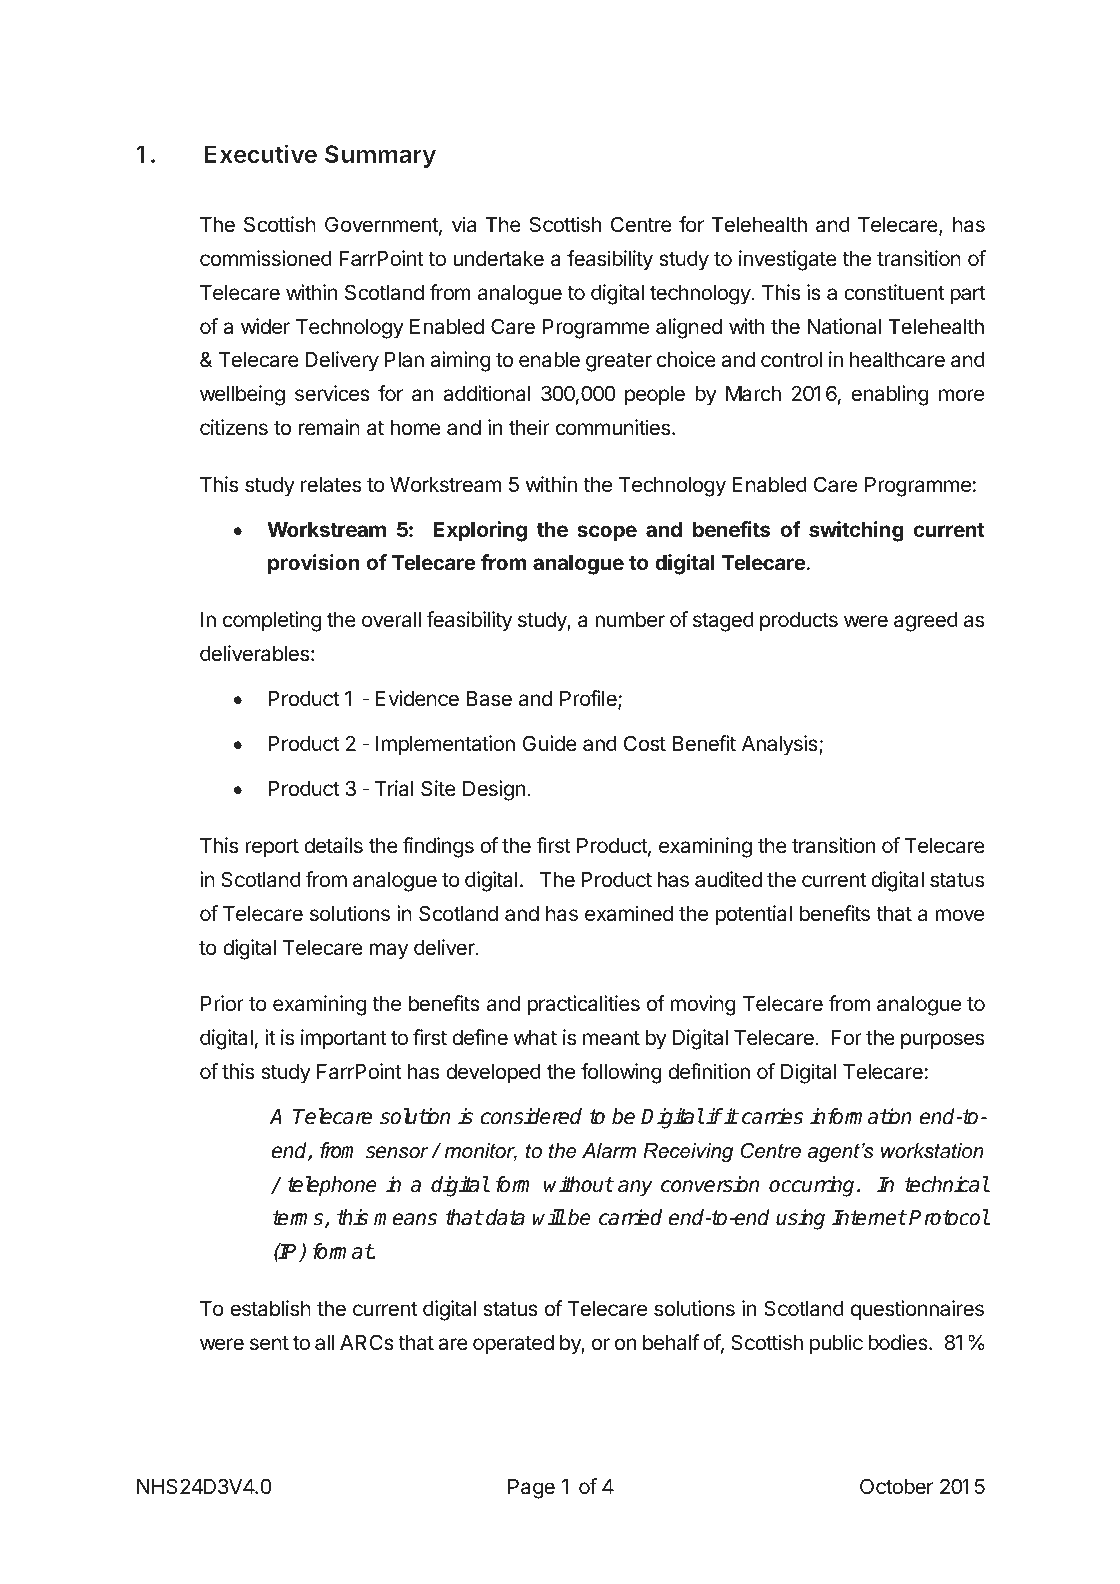  I want to click on Page, so click(531, 1489).
